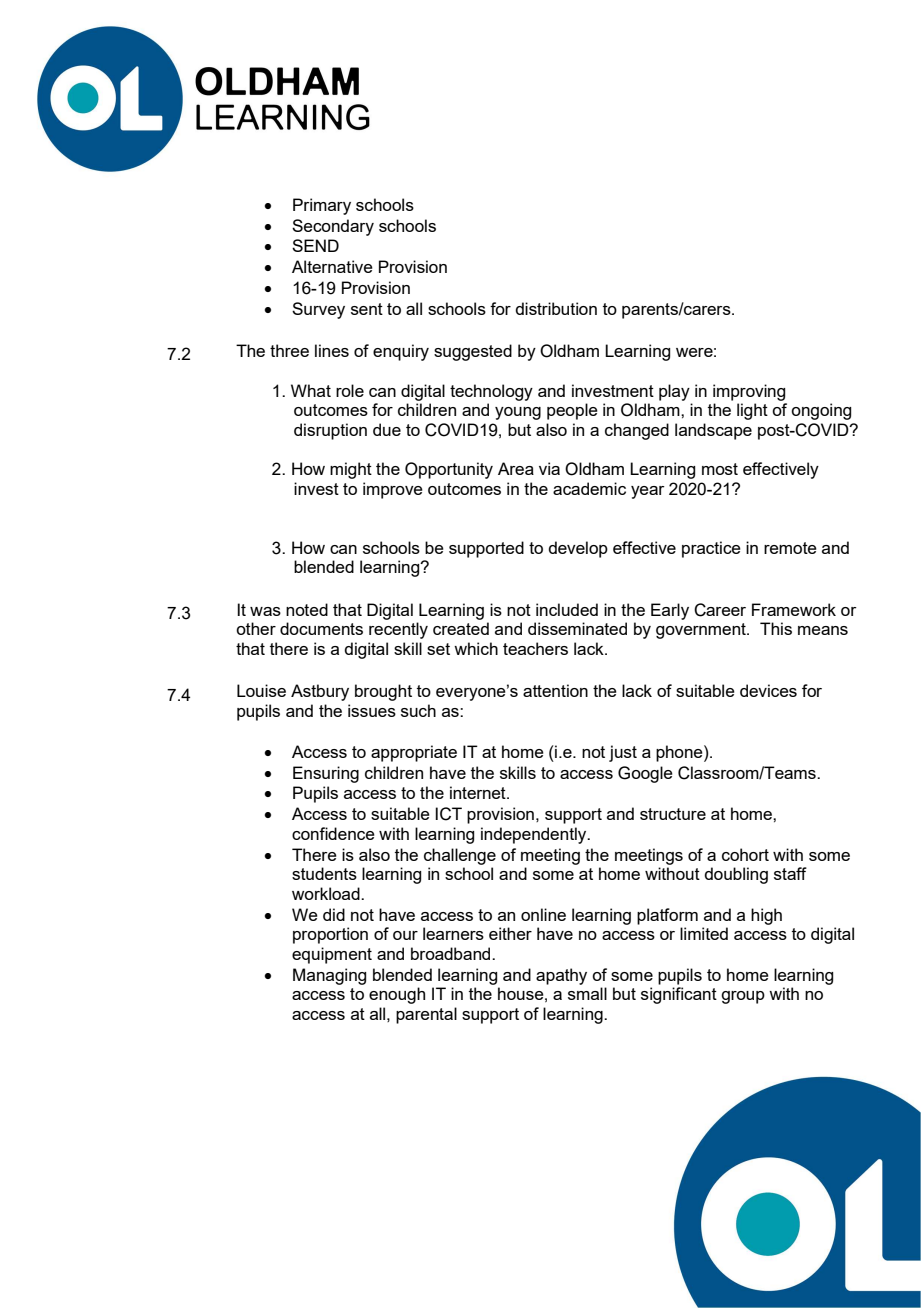 This document has height=1308, width=924. Describe the element at coordinates (326, 774) in the document. I see `Ensuring` at that location.
